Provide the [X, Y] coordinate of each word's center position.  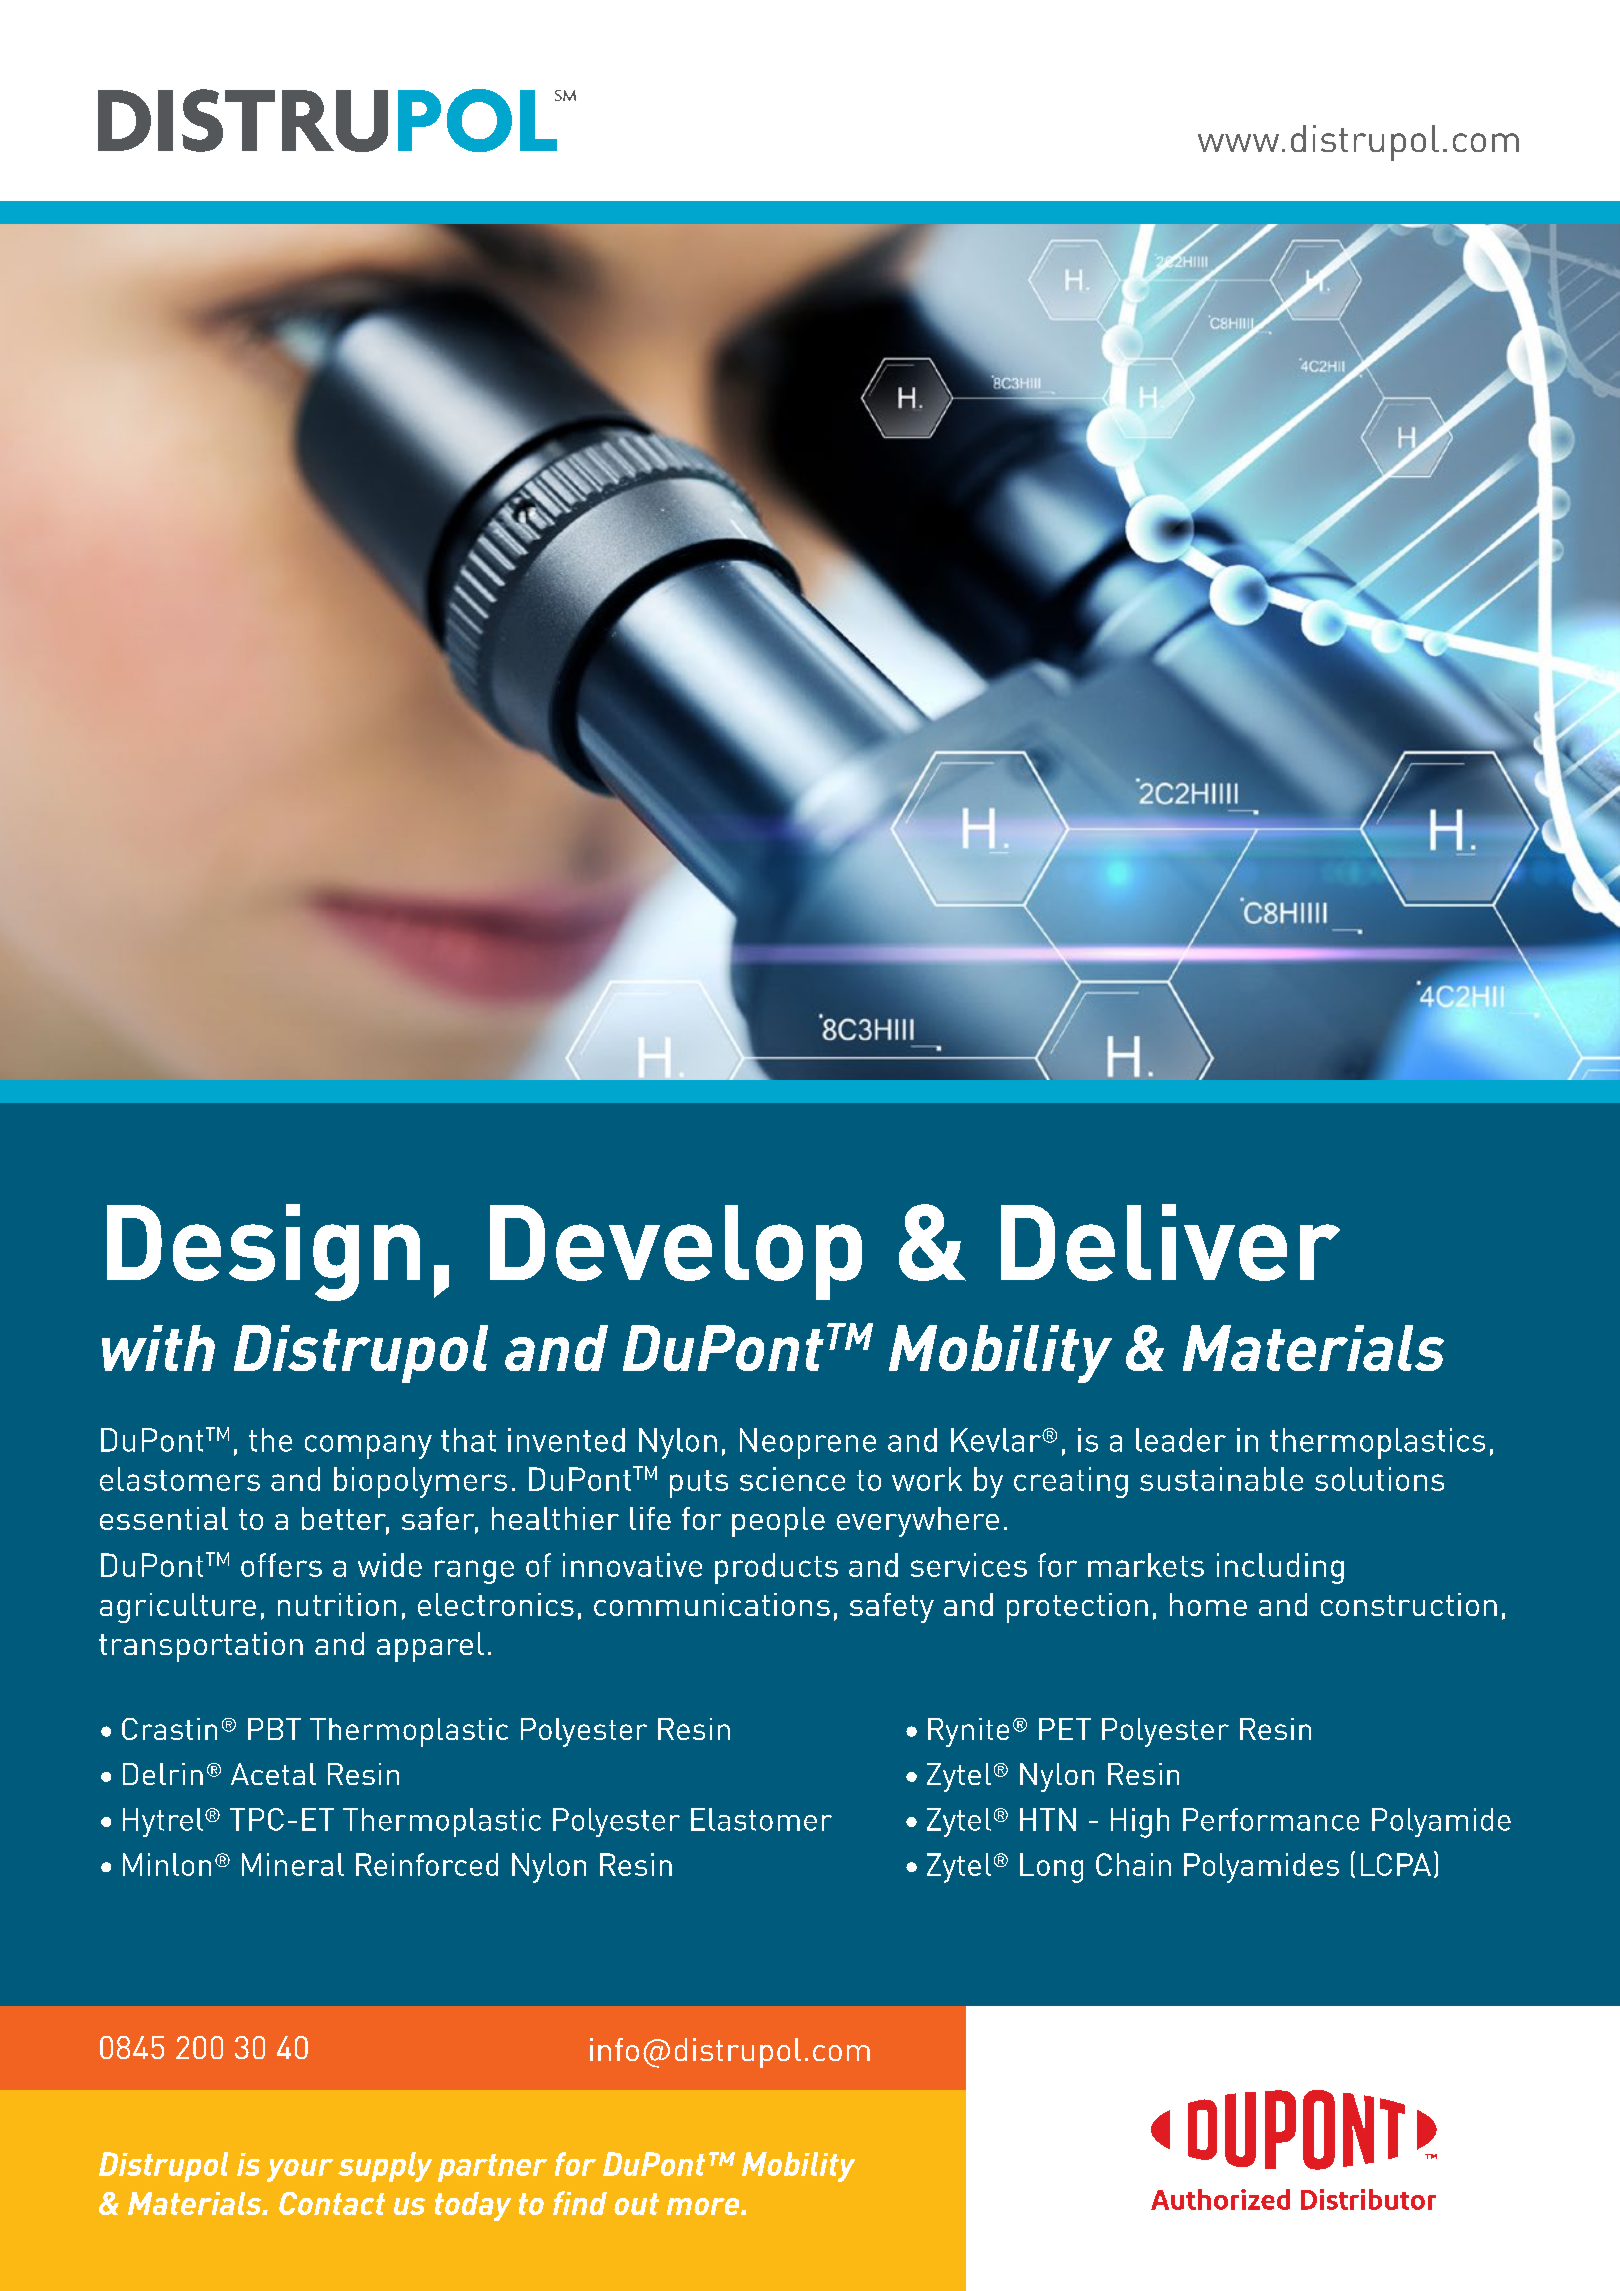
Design [263, 1252]
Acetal [273, 1774]
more [704, 2206]
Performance [1271, 1819]
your [300, 2170]
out [636, 2204]
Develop [676, 1252]
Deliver [1170, 1242]
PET [1065, 1729]
